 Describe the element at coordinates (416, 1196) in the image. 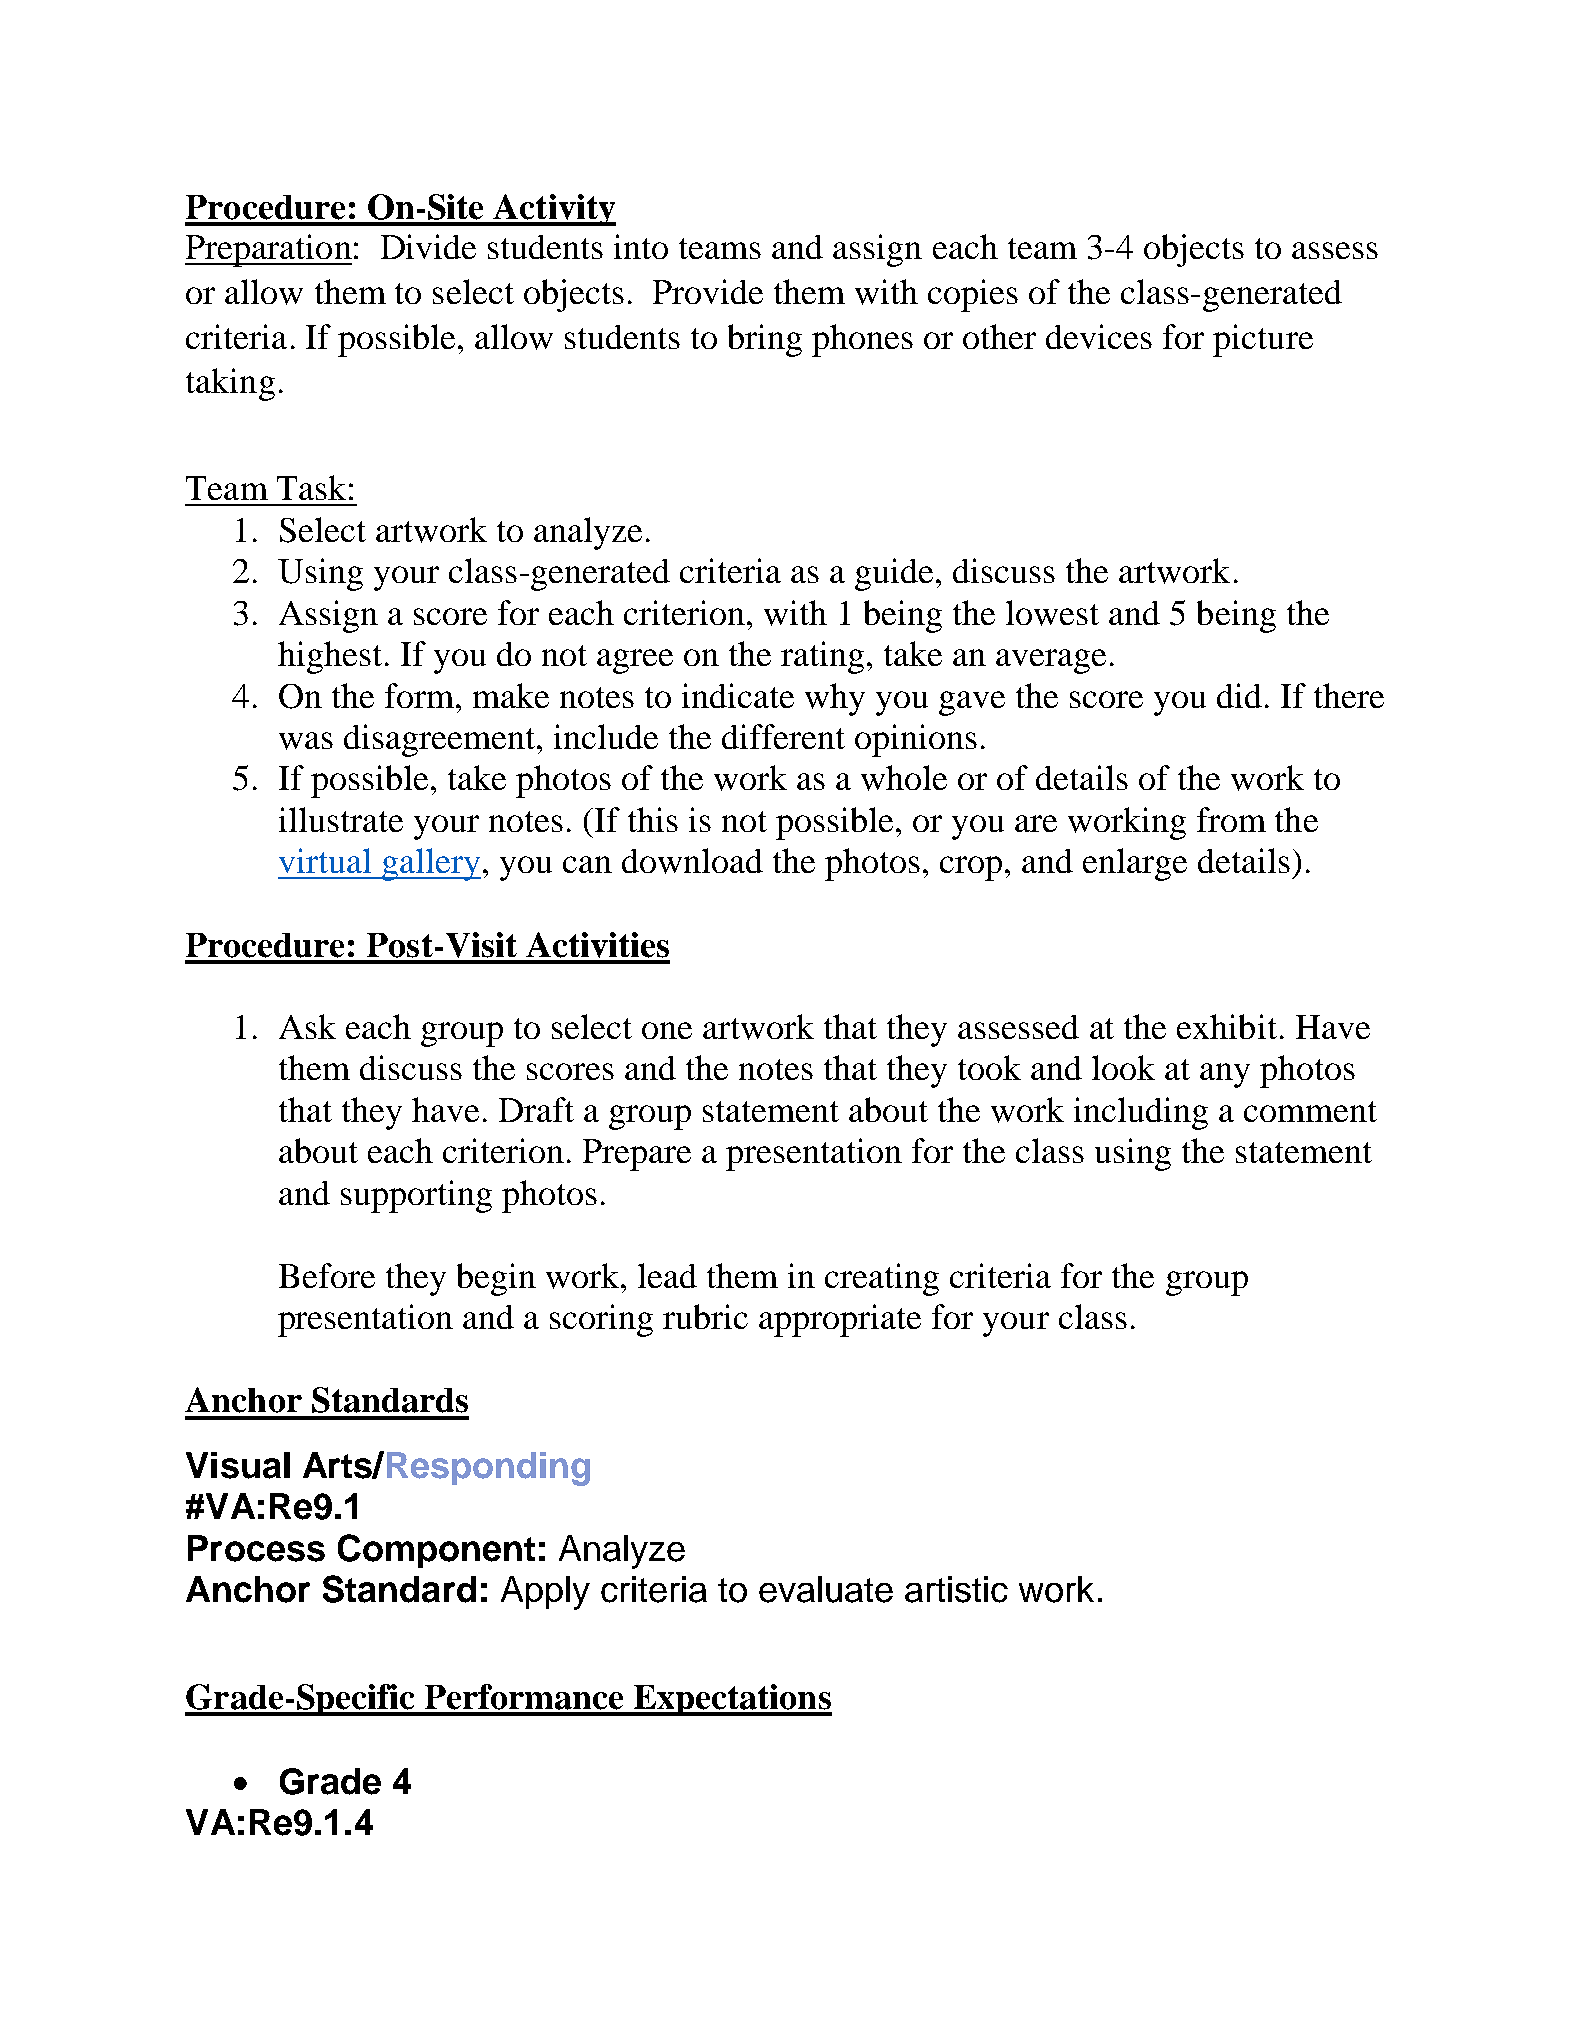

I see `supporting` at that location.
